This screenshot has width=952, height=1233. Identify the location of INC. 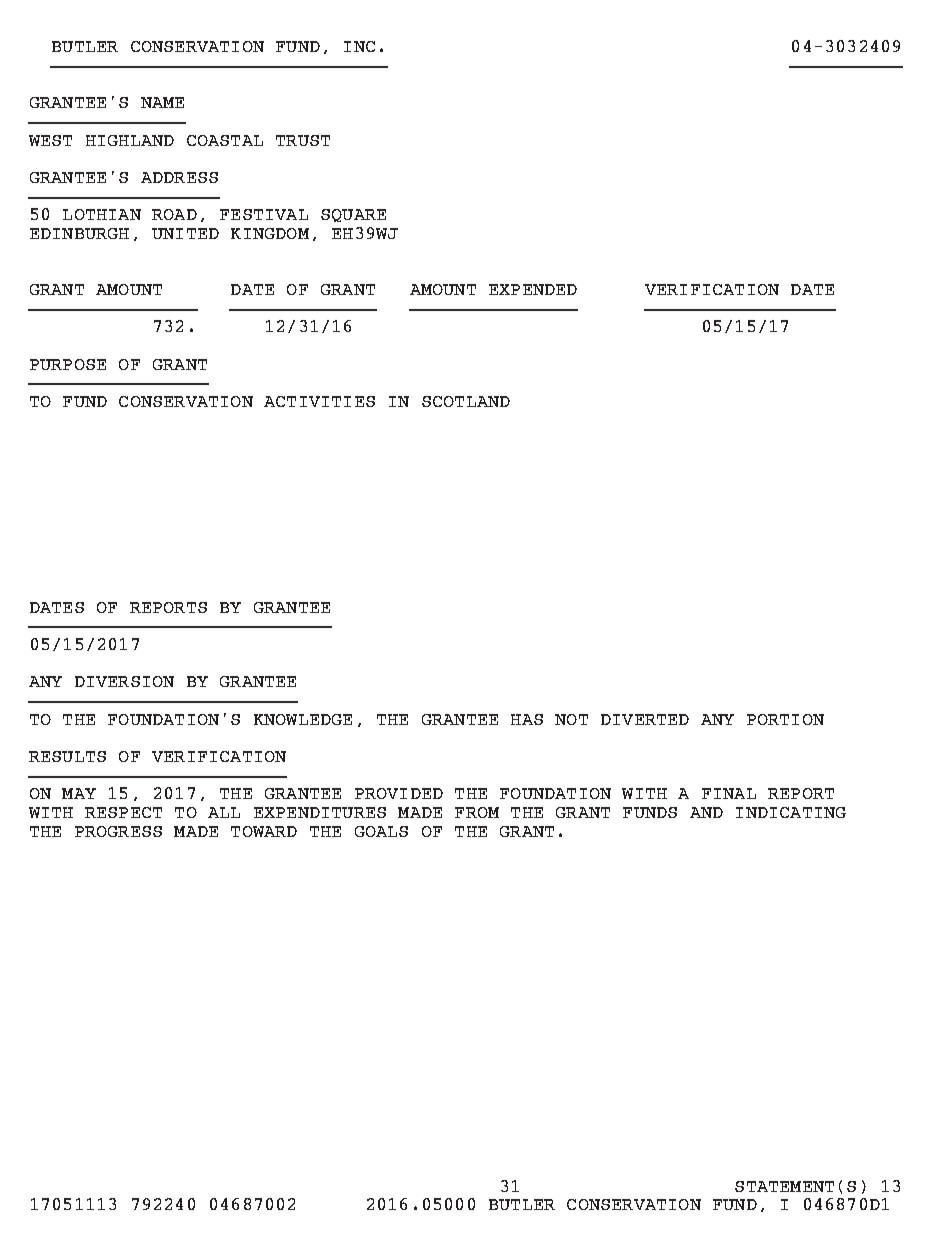
(359, 46).
